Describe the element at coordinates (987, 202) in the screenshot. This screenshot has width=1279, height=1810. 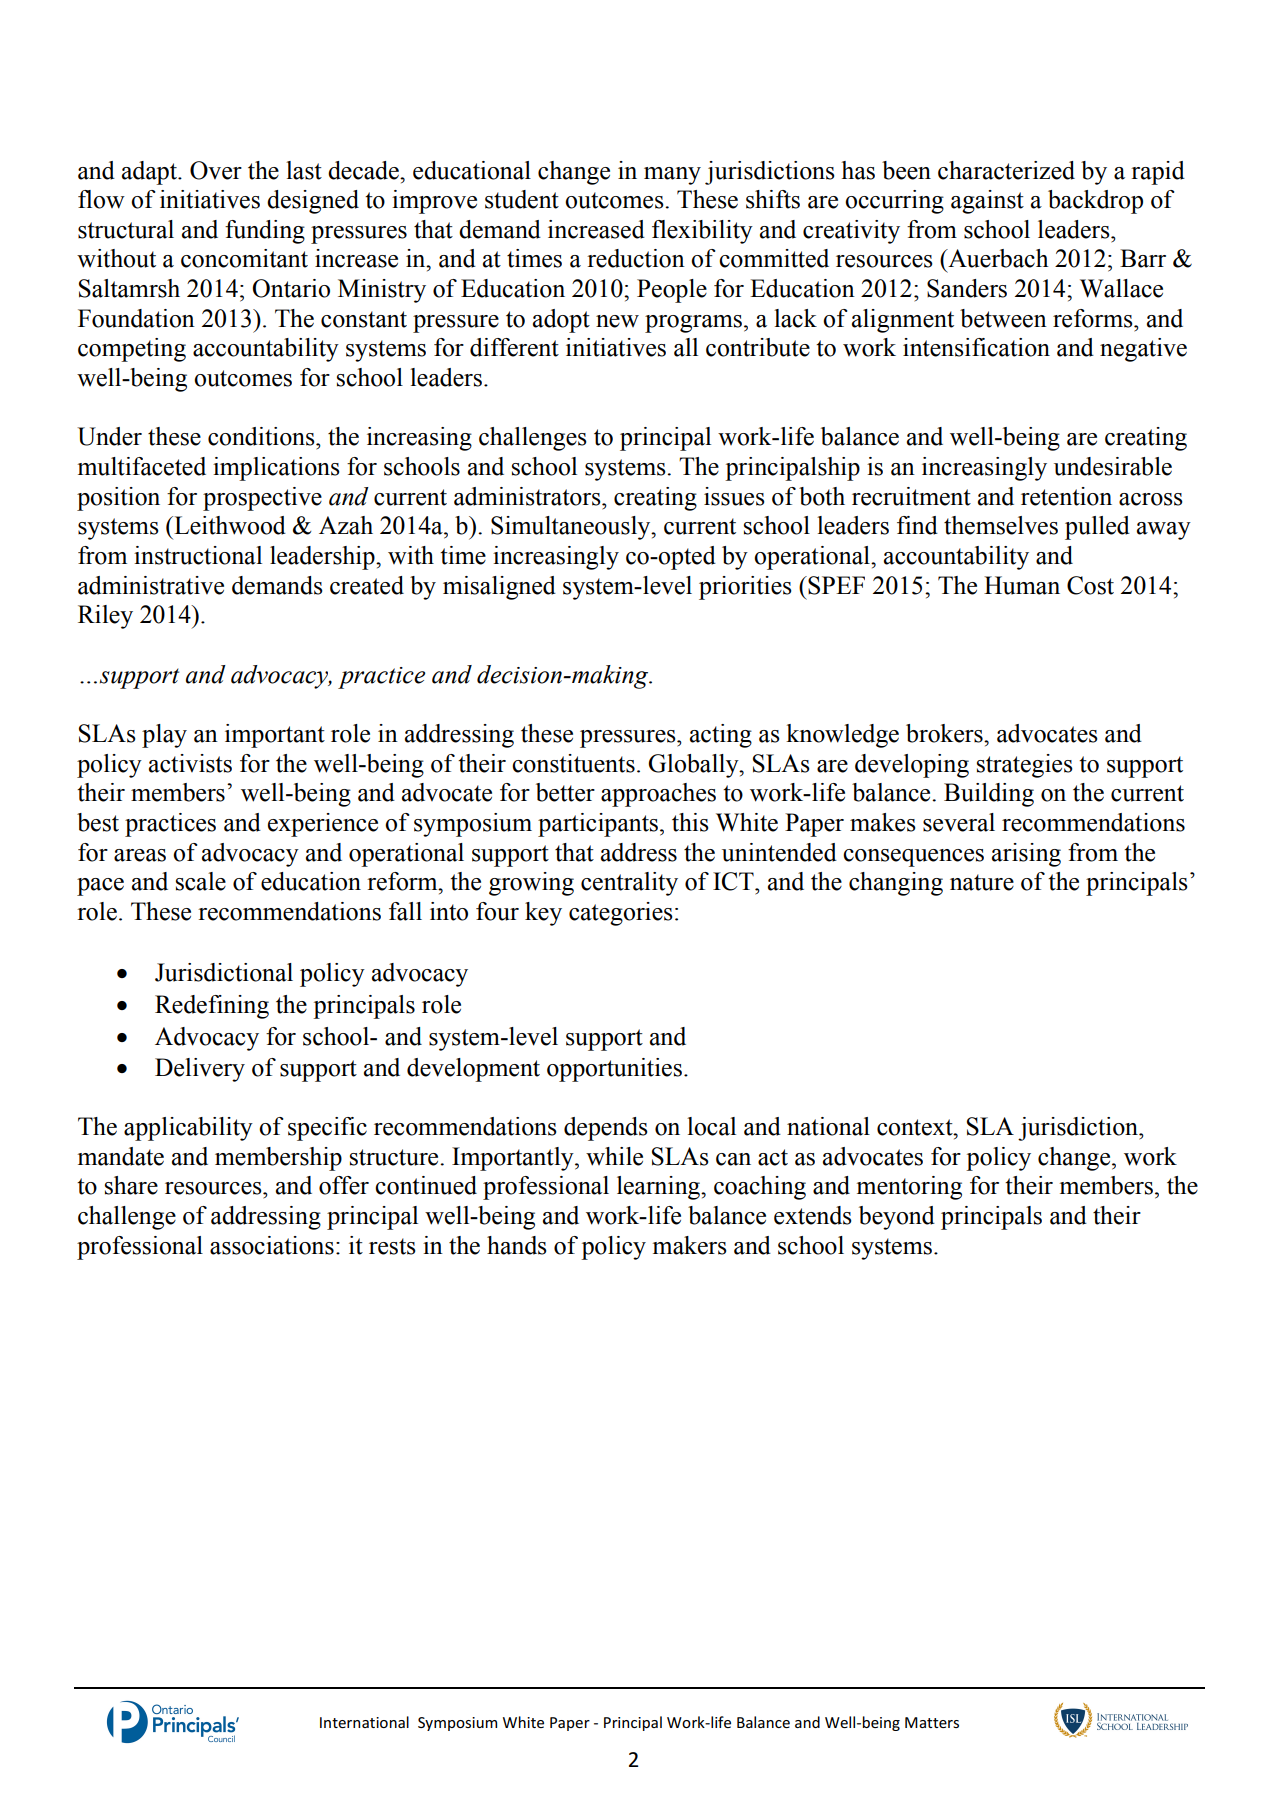
I see `against` at that location.
